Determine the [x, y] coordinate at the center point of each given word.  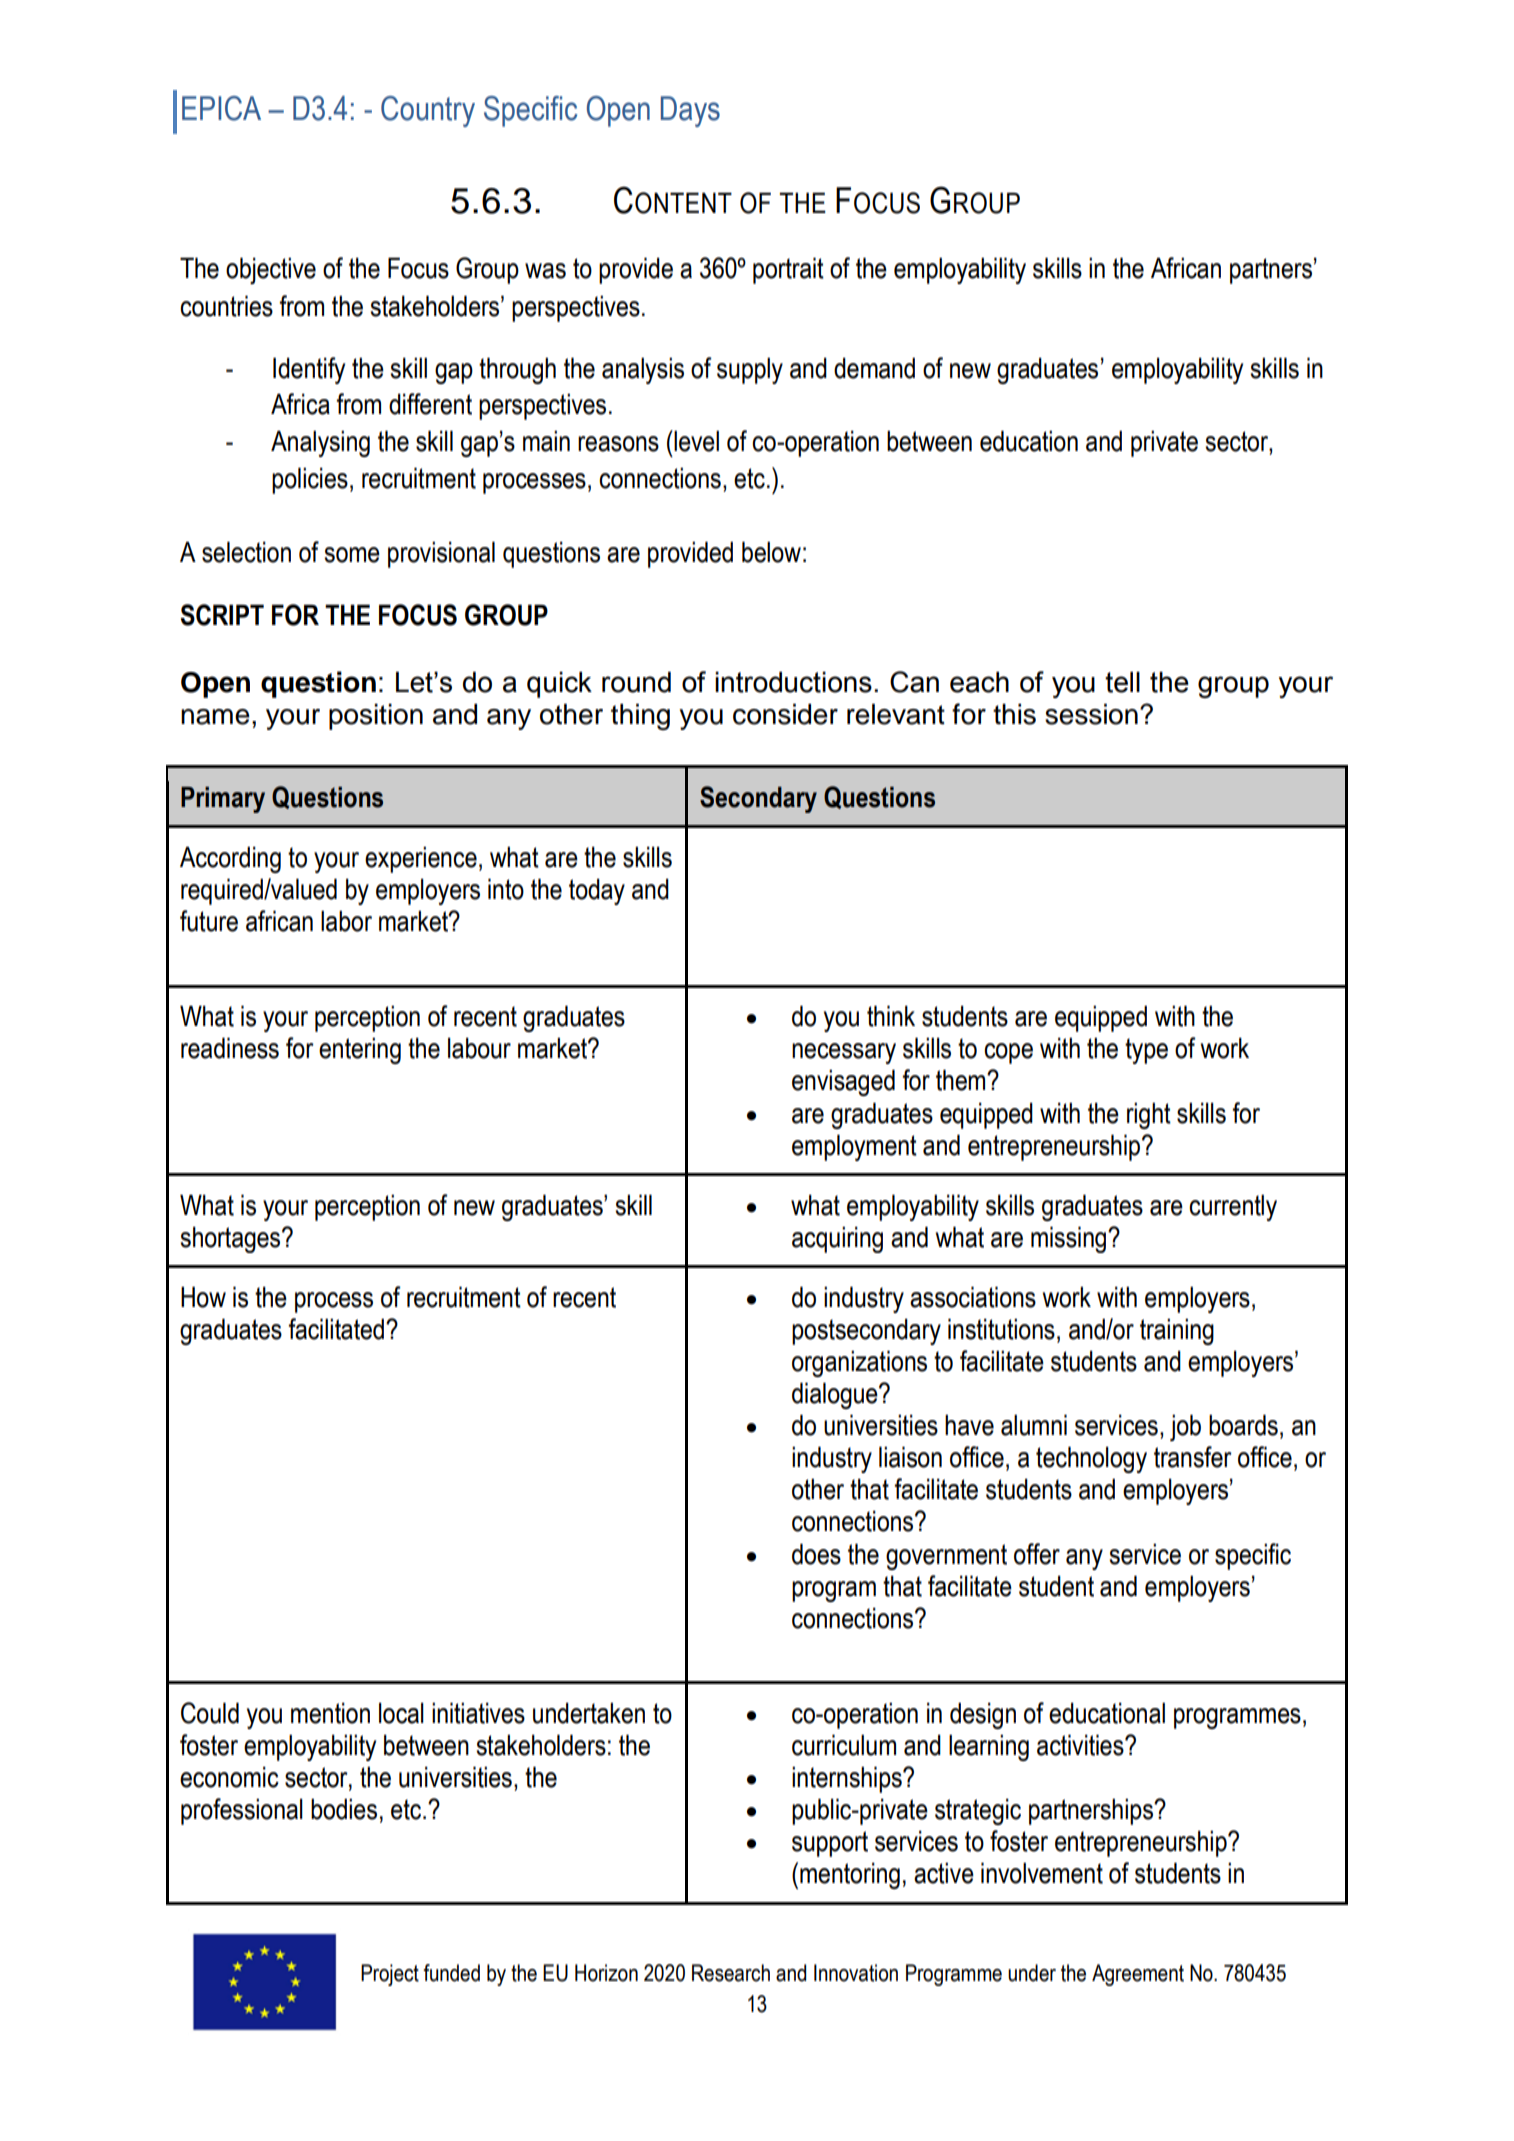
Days [690, 111]
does [816, 1554]
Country [428, 111]
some [352, 555]
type [1146, 1051]
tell [1122, 682]
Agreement [1138, 1975]
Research [731, 1973]
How [203, 1297]
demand [874, 368]
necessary [844, 1053]
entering [360, 1050]
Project [390, 1975]
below [771, 552]
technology [1091, 1459]
